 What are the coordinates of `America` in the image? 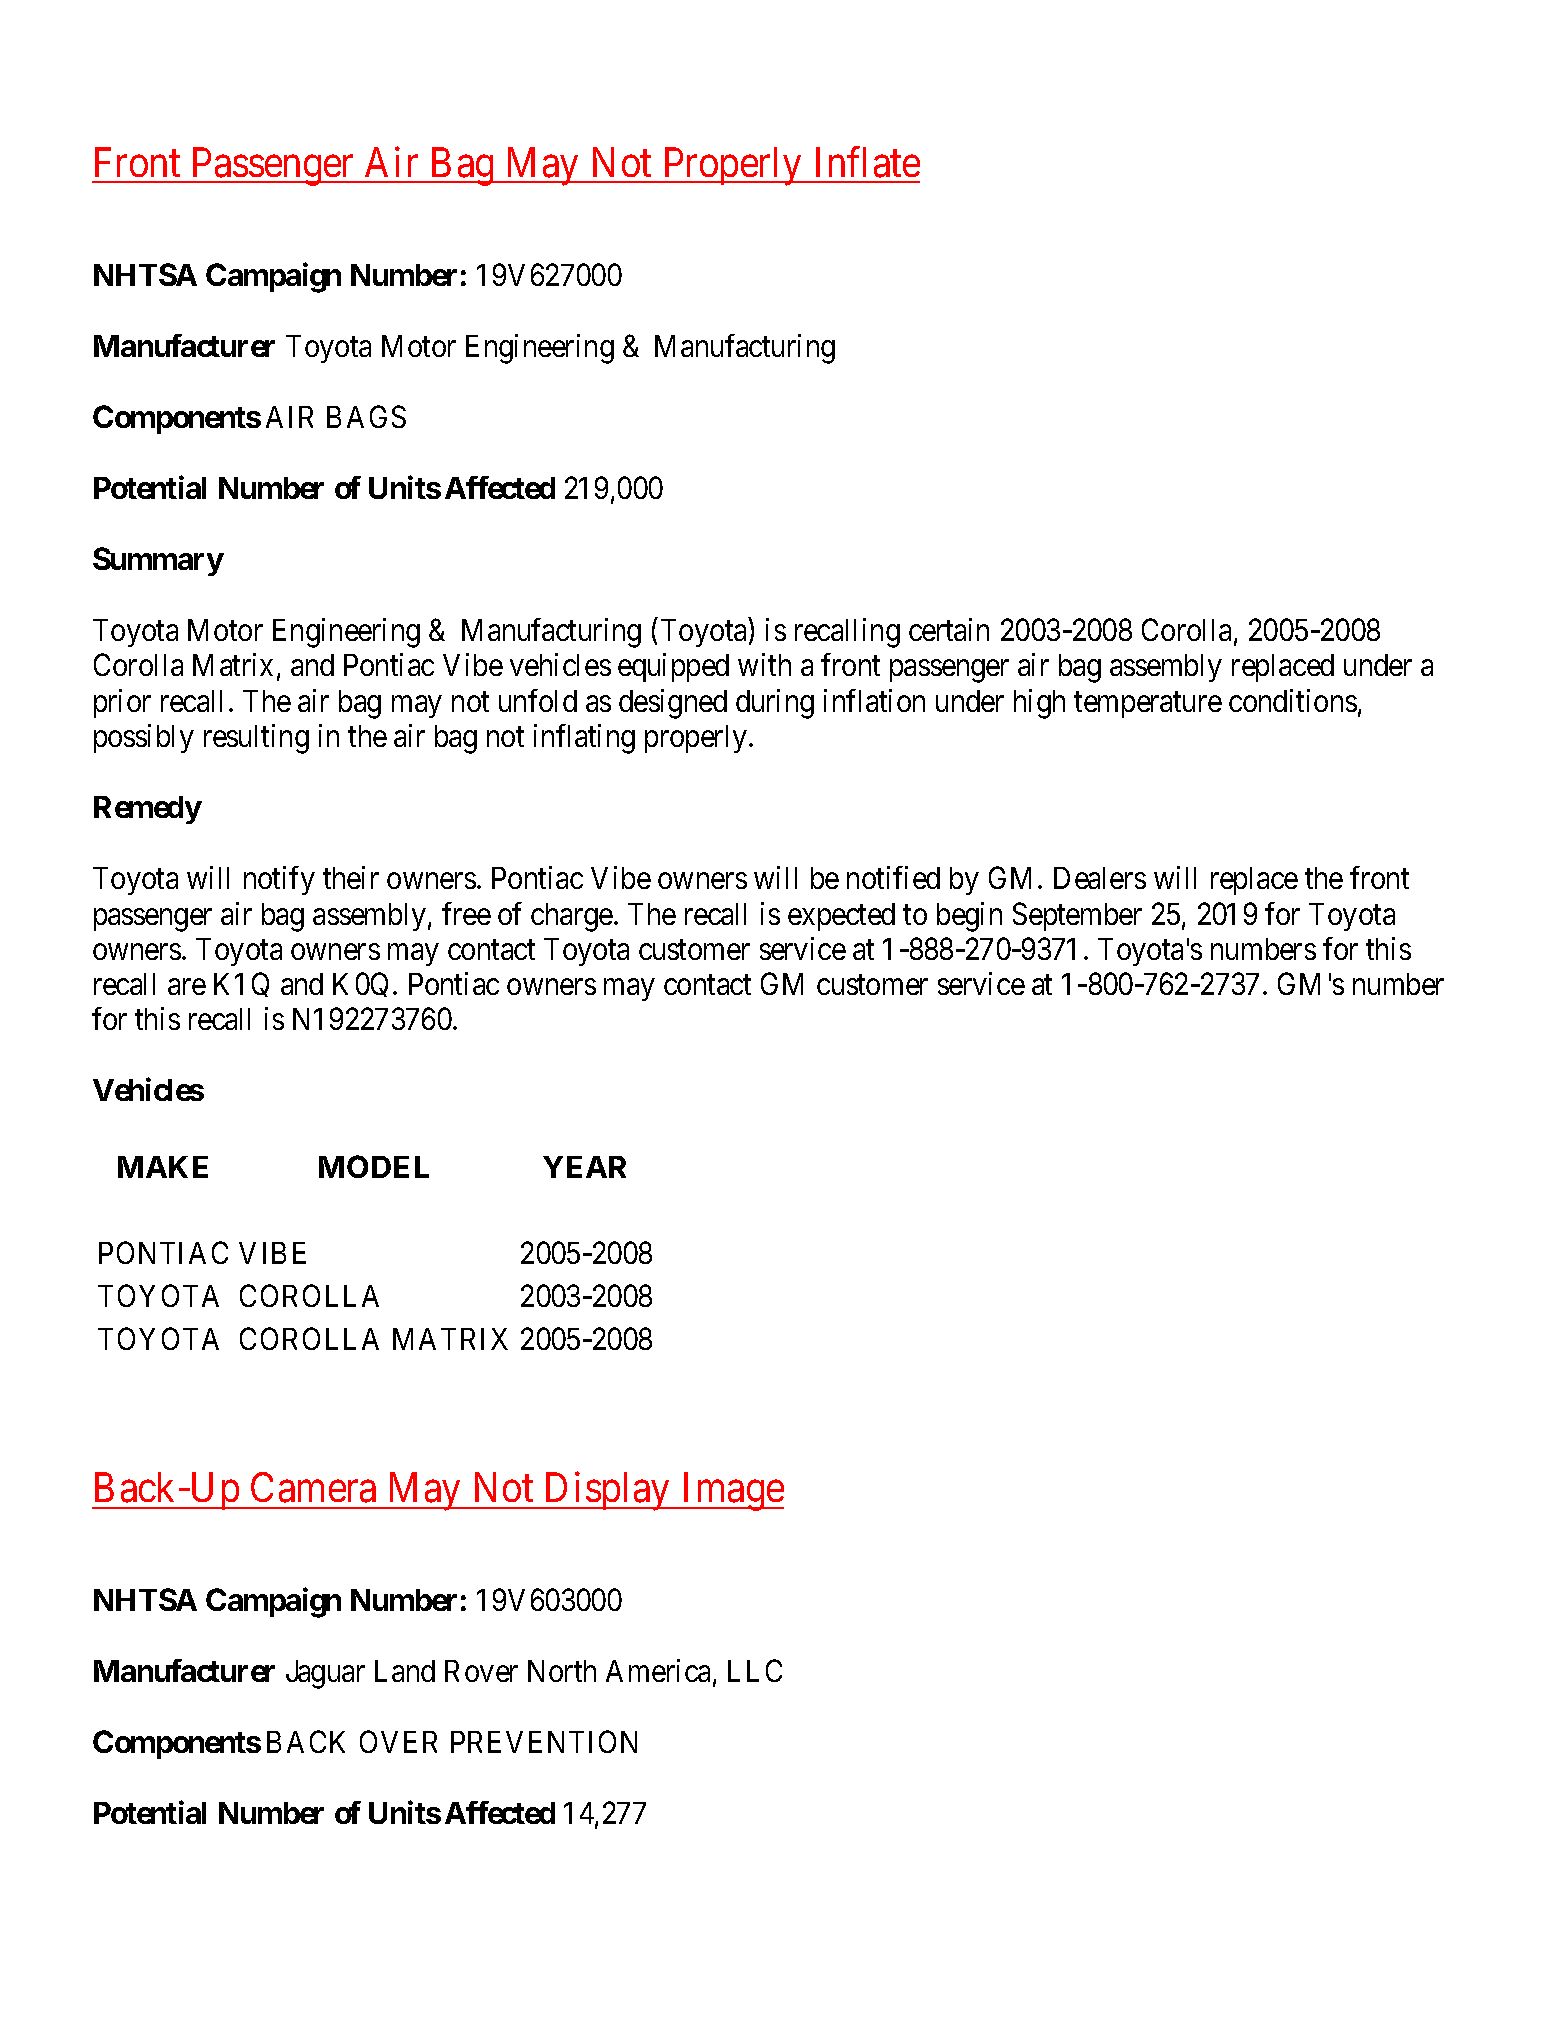 It's located at (660, 1672).
